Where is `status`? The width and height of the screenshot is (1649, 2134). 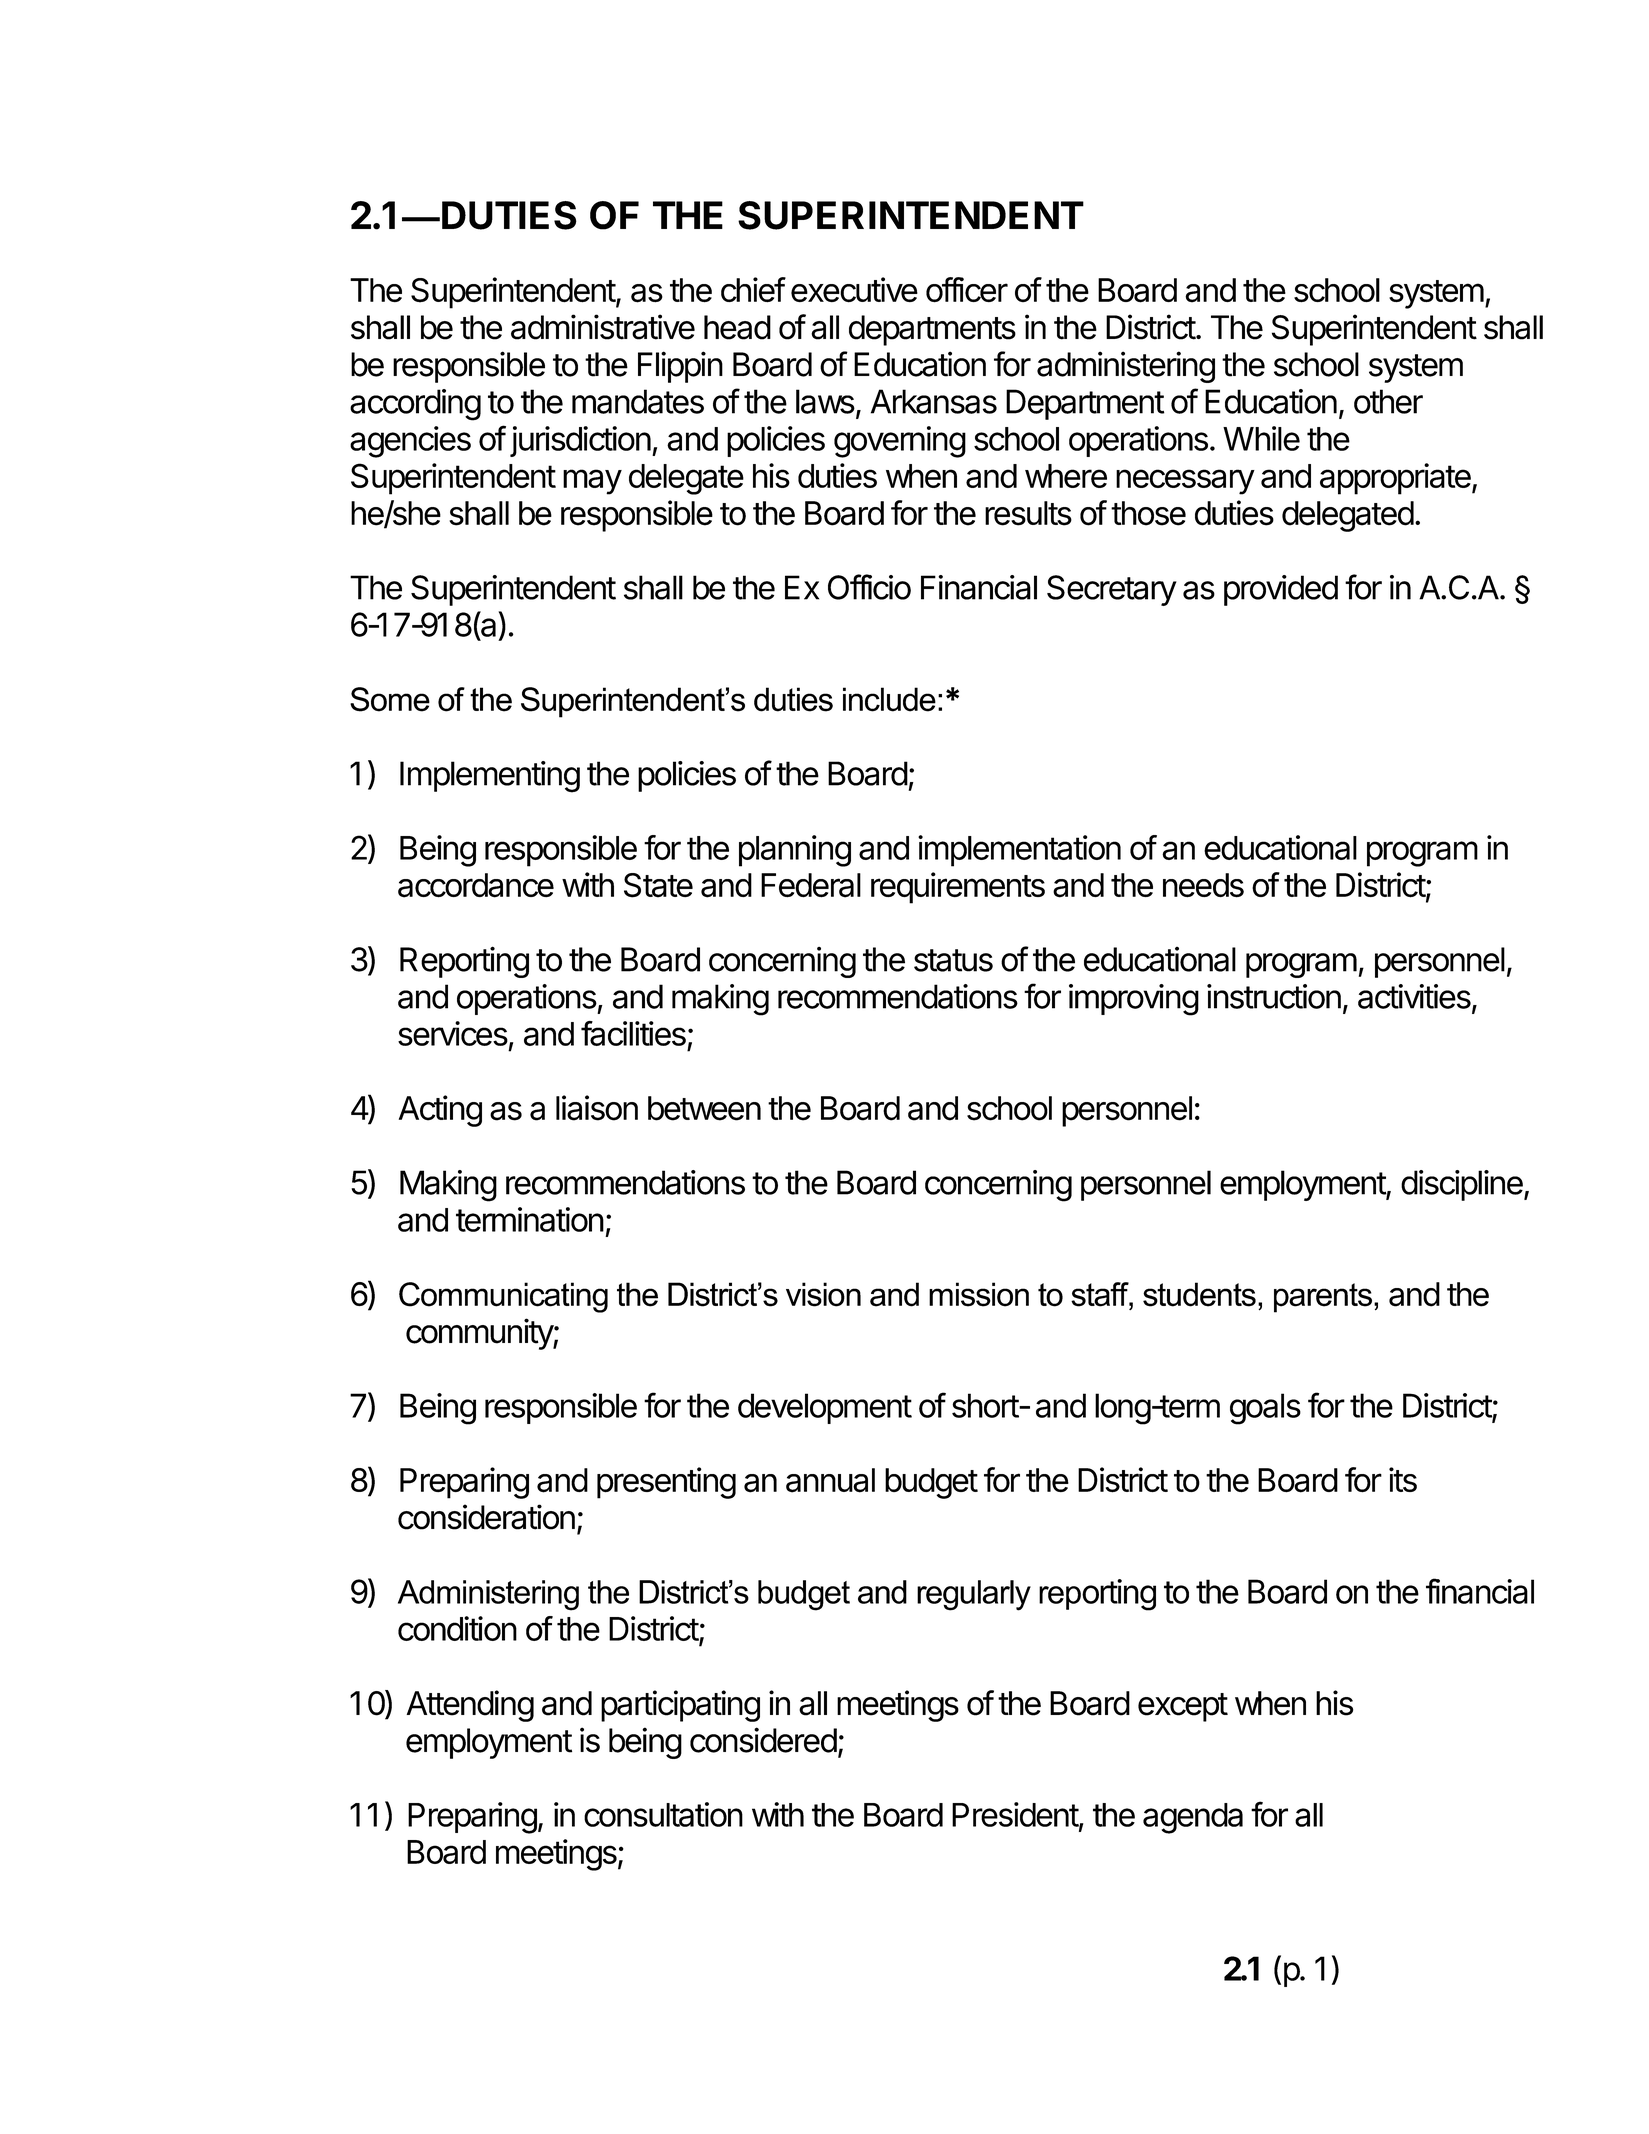 status is located at coordinates (953, 960).
